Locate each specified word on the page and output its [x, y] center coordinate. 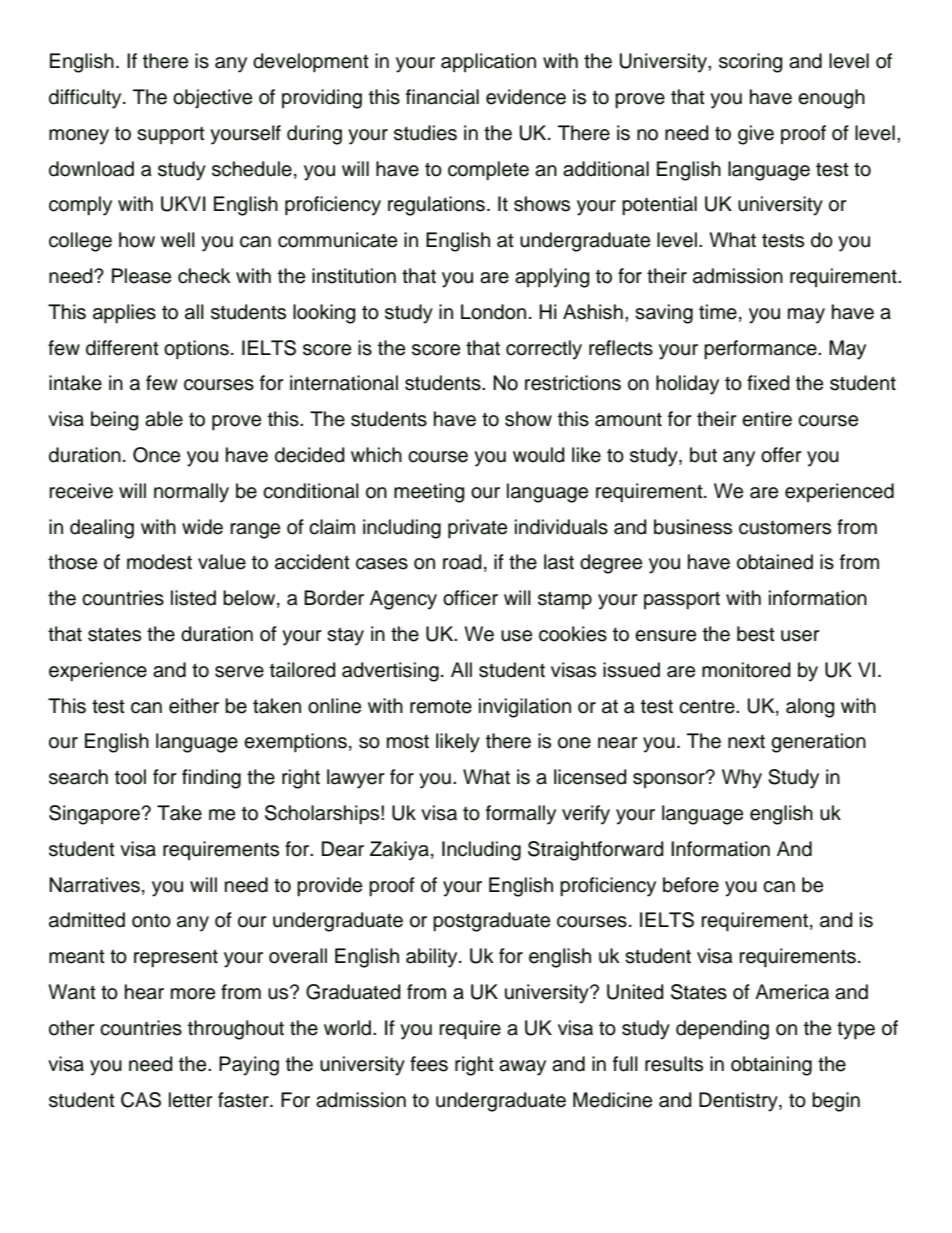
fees [429, 1064]
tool [130, 777]
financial [442, 97]
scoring [751, 63]
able [164, 419]
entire [767, 419]
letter [191, 1100]
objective [212, 99]
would [539, 455]
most [408, 742]
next [746, 742]
